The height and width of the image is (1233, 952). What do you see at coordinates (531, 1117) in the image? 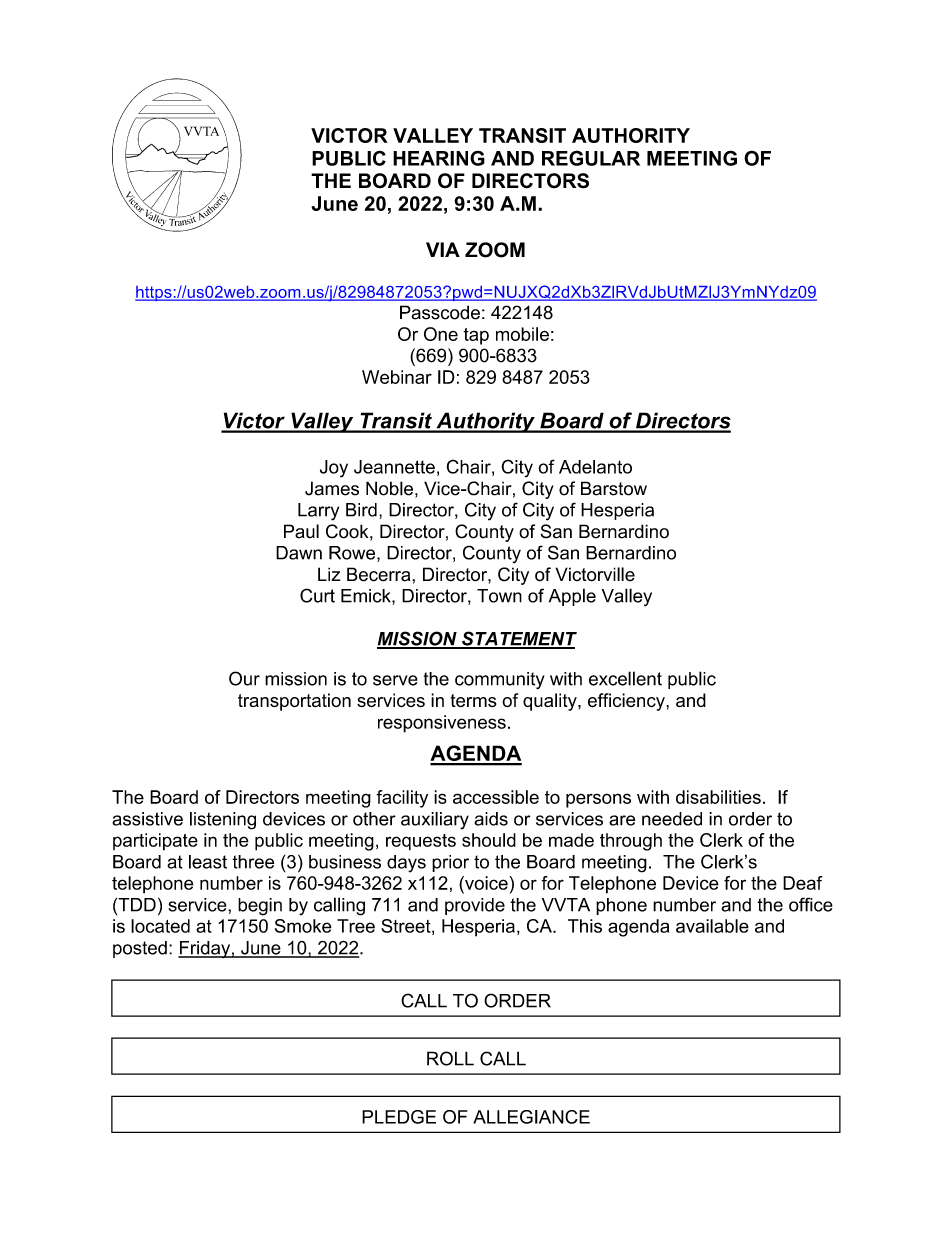
I see `ALLEGIANCE` at bounding box center [531, 1117].
